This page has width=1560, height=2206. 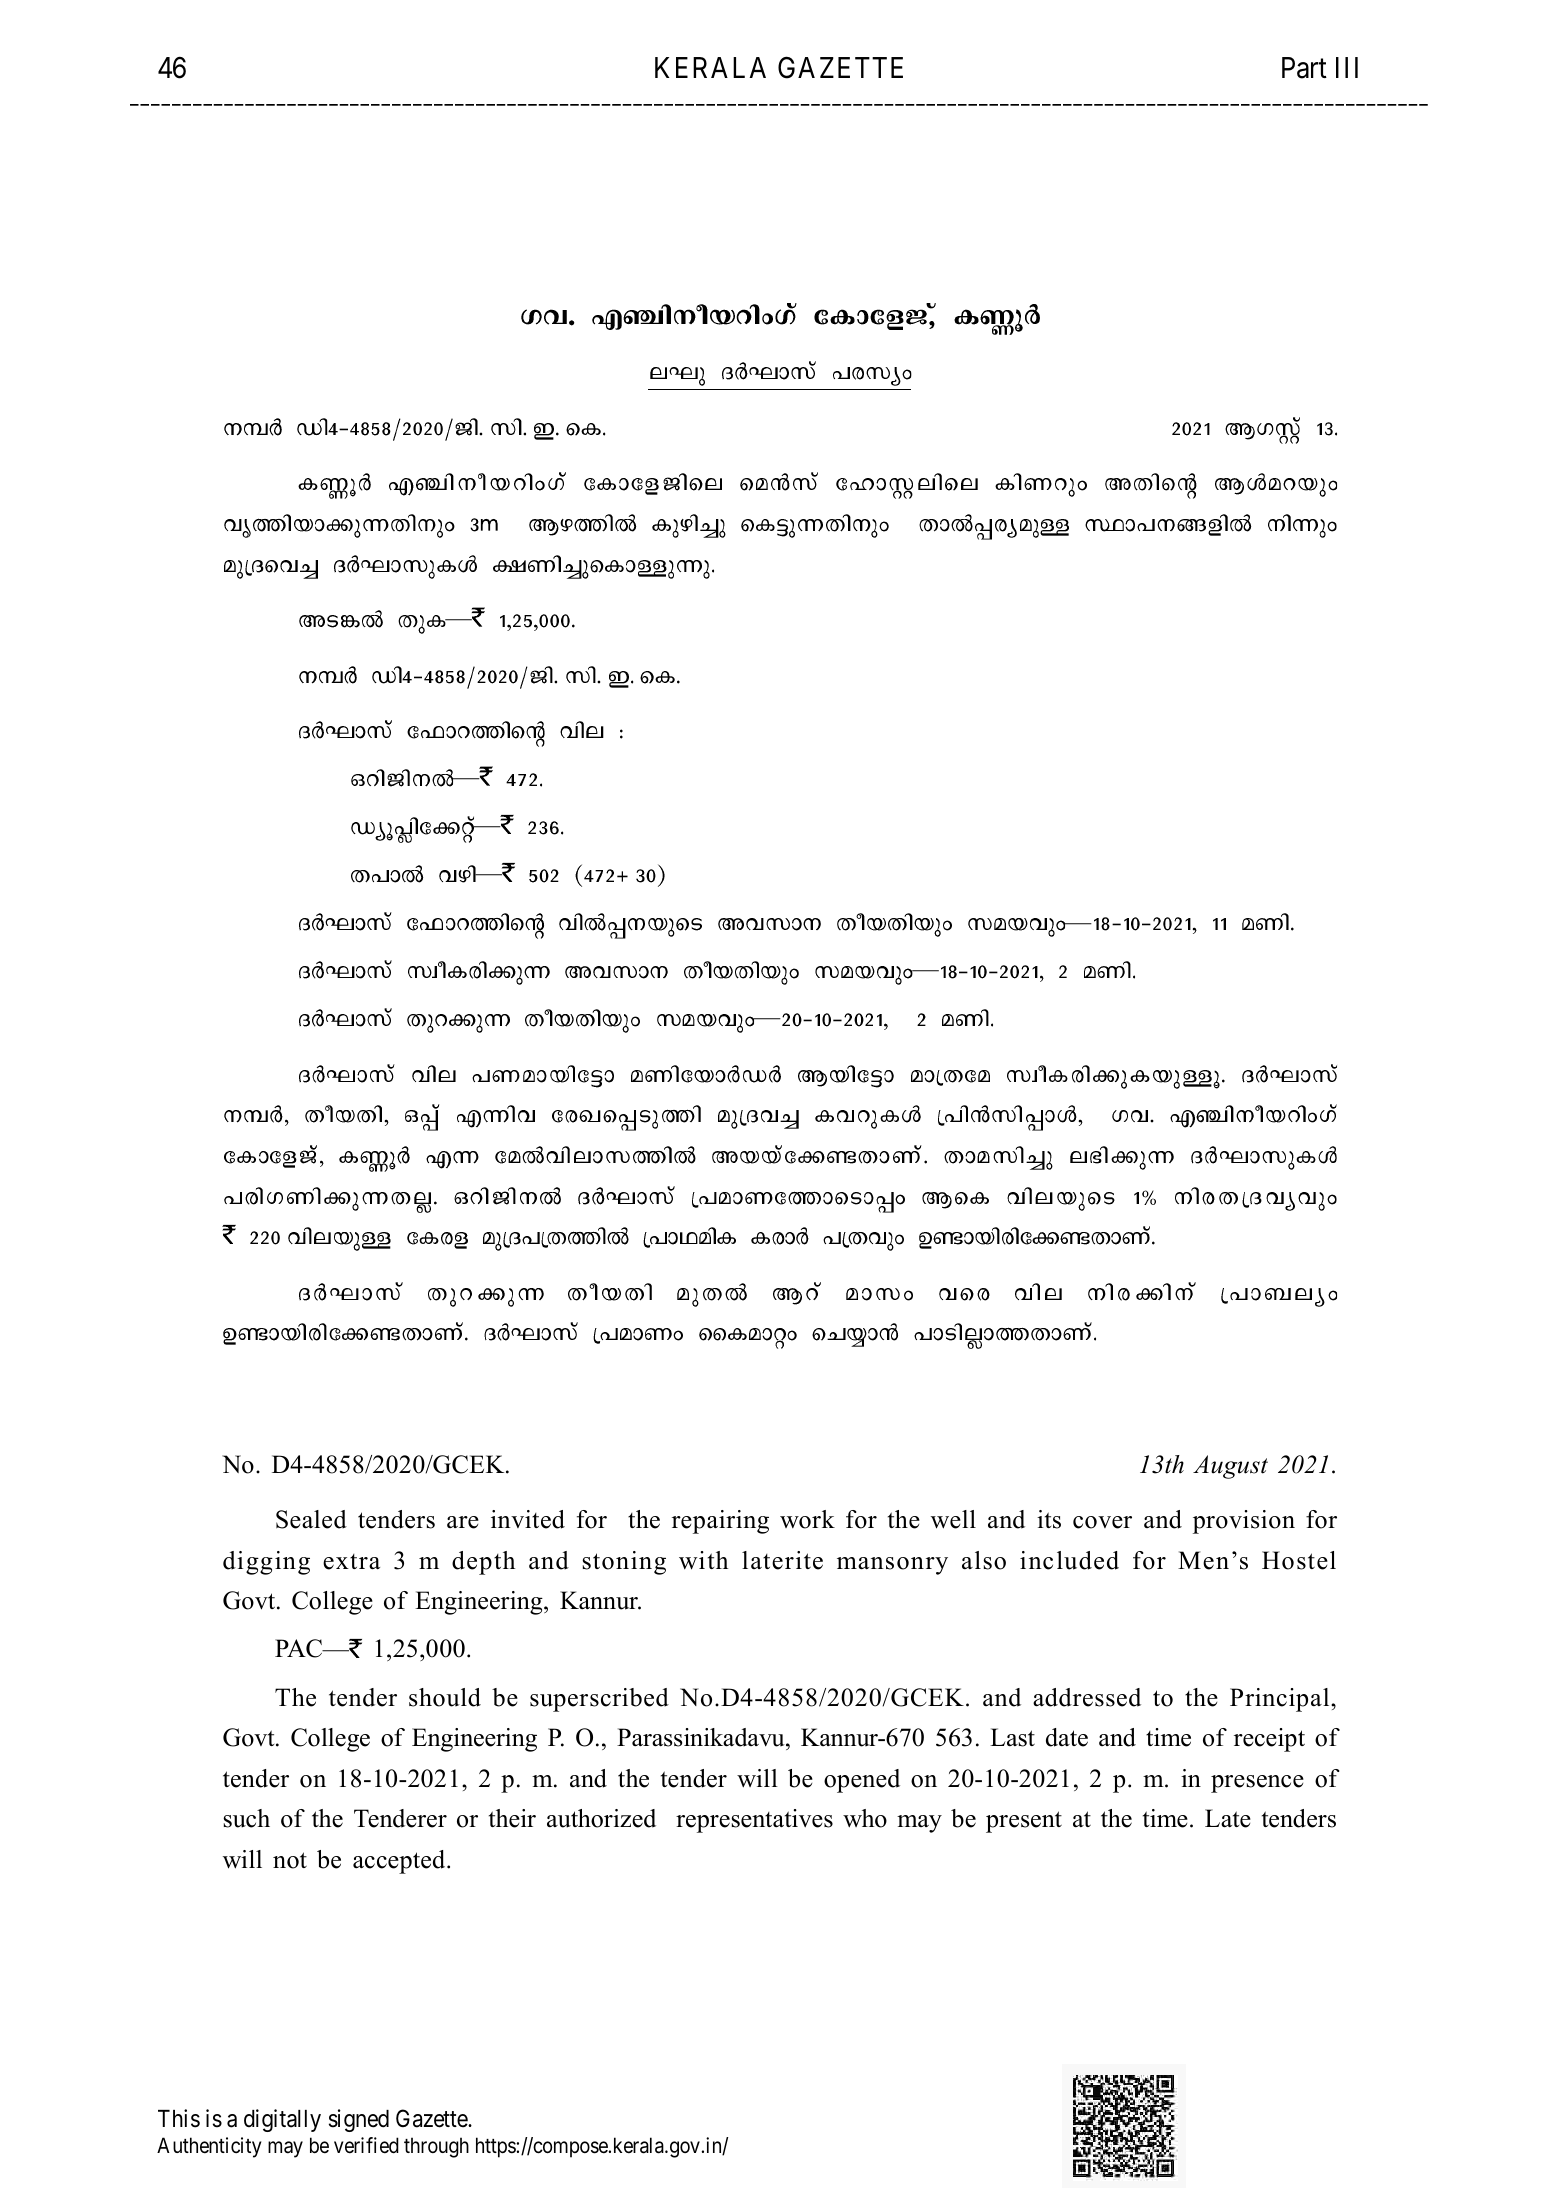 What do you see at coordinates (351, 1562) in the page?
I see `extra` at bounding box center [351, 1562].
